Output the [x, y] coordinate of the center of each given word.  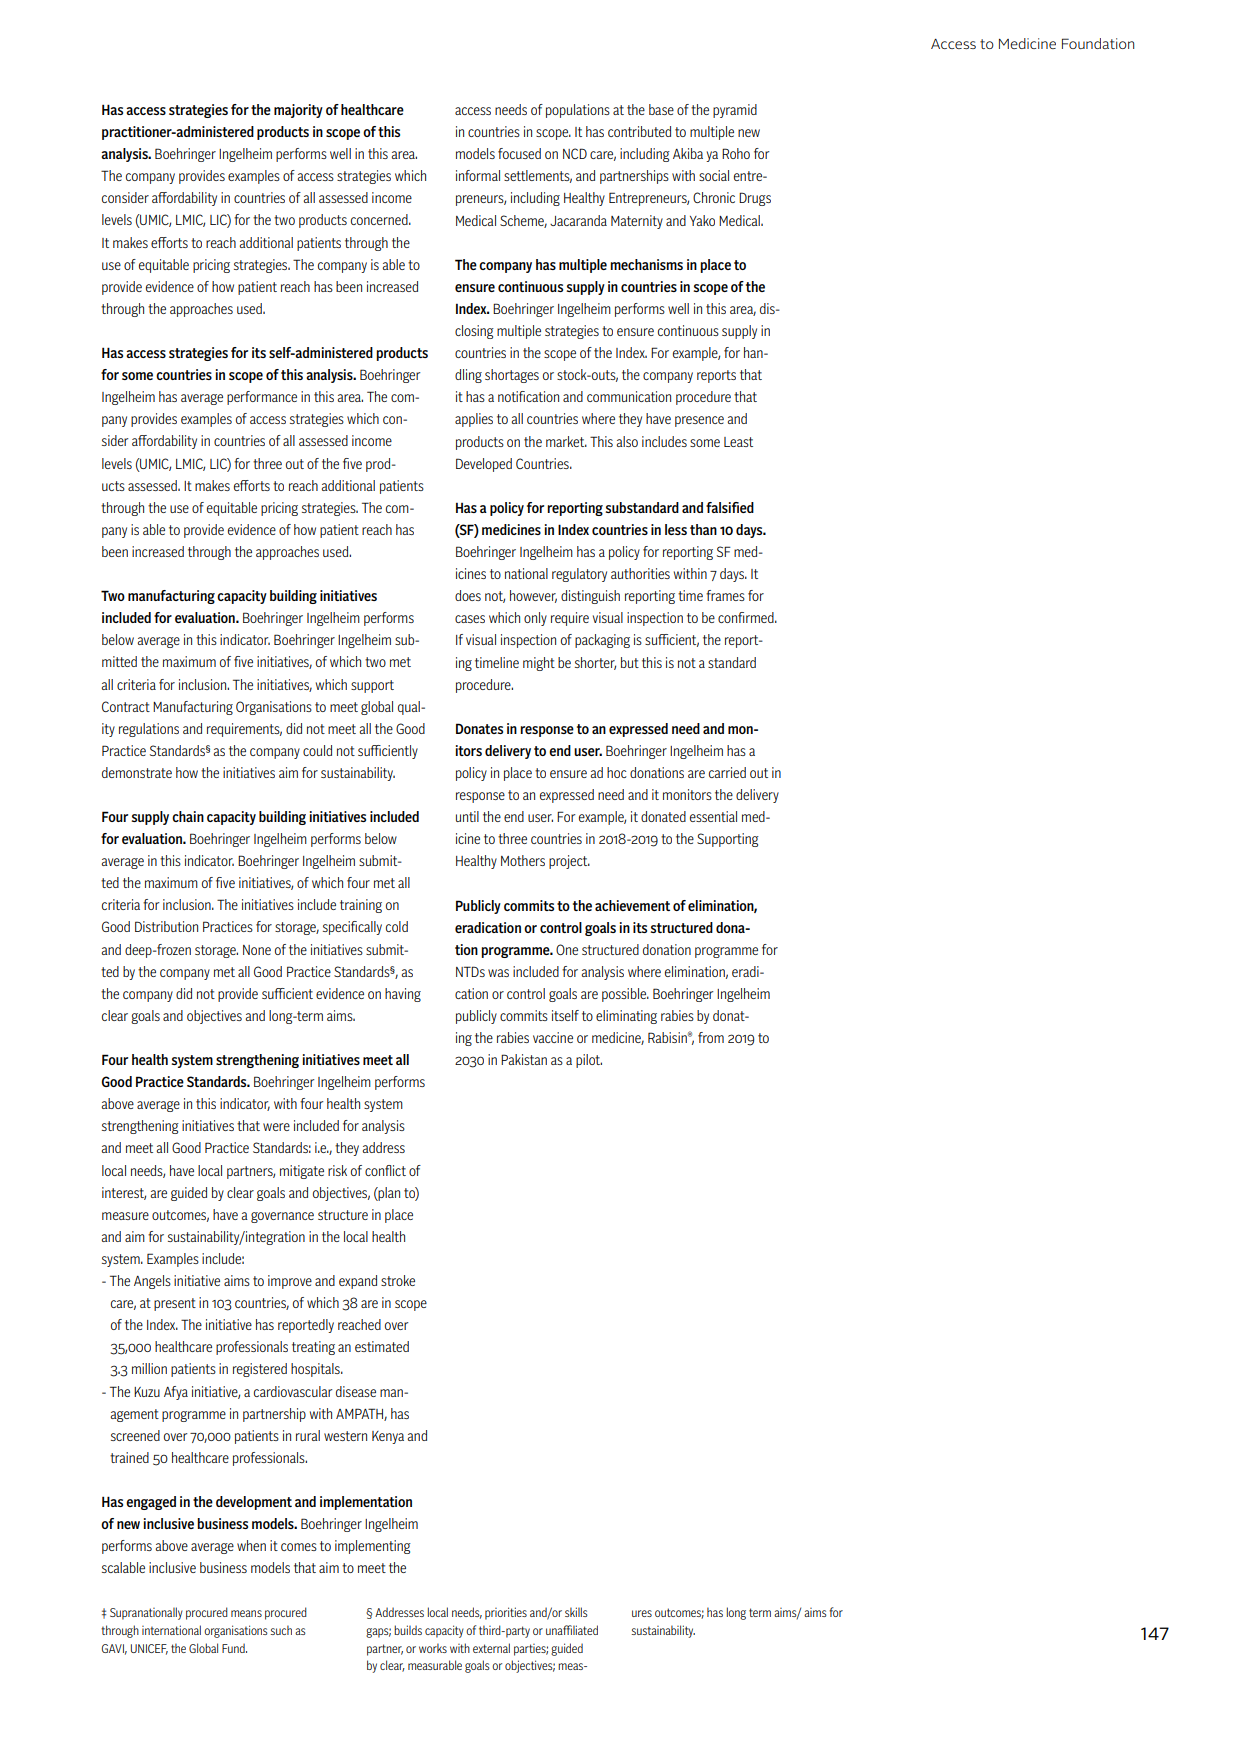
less [676, 529]
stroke [398, 1280]
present [175, 1304]
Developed [484, 465]
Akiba [688, 153]
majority [298, 111]
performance [262, 398]
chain [188, 816]
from [711, 1037]
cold [397, 926]
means [246, 1613]
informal [478, 175]
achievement [632, 905]
